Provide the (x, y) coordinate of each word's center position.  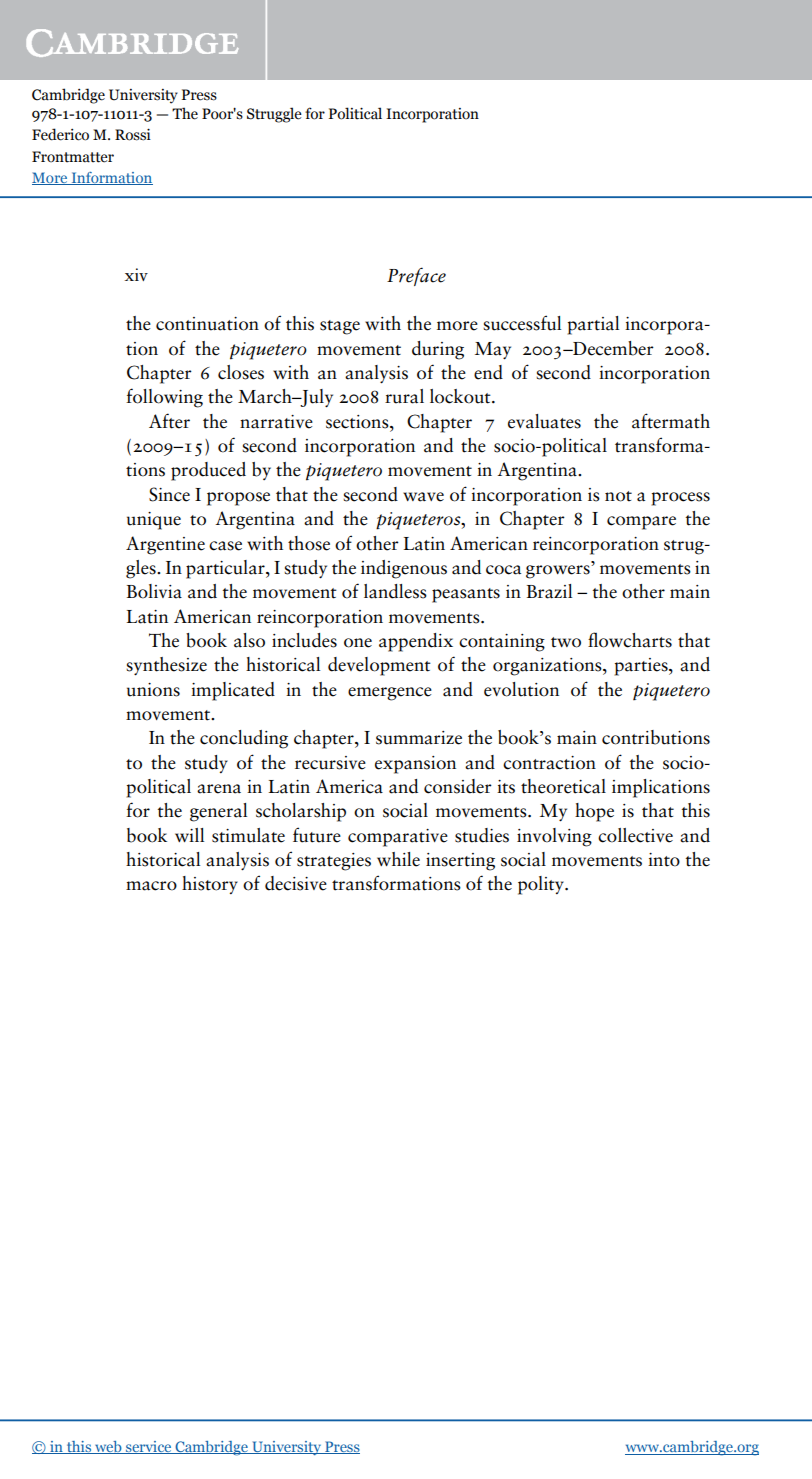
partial (593, 325)
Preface (416, 276)
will (189, 835)
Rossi (133, 134)
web (108, 1447)
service (149, 1447)
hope (594, 812)
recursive (330, 763)
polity (542, 885)
